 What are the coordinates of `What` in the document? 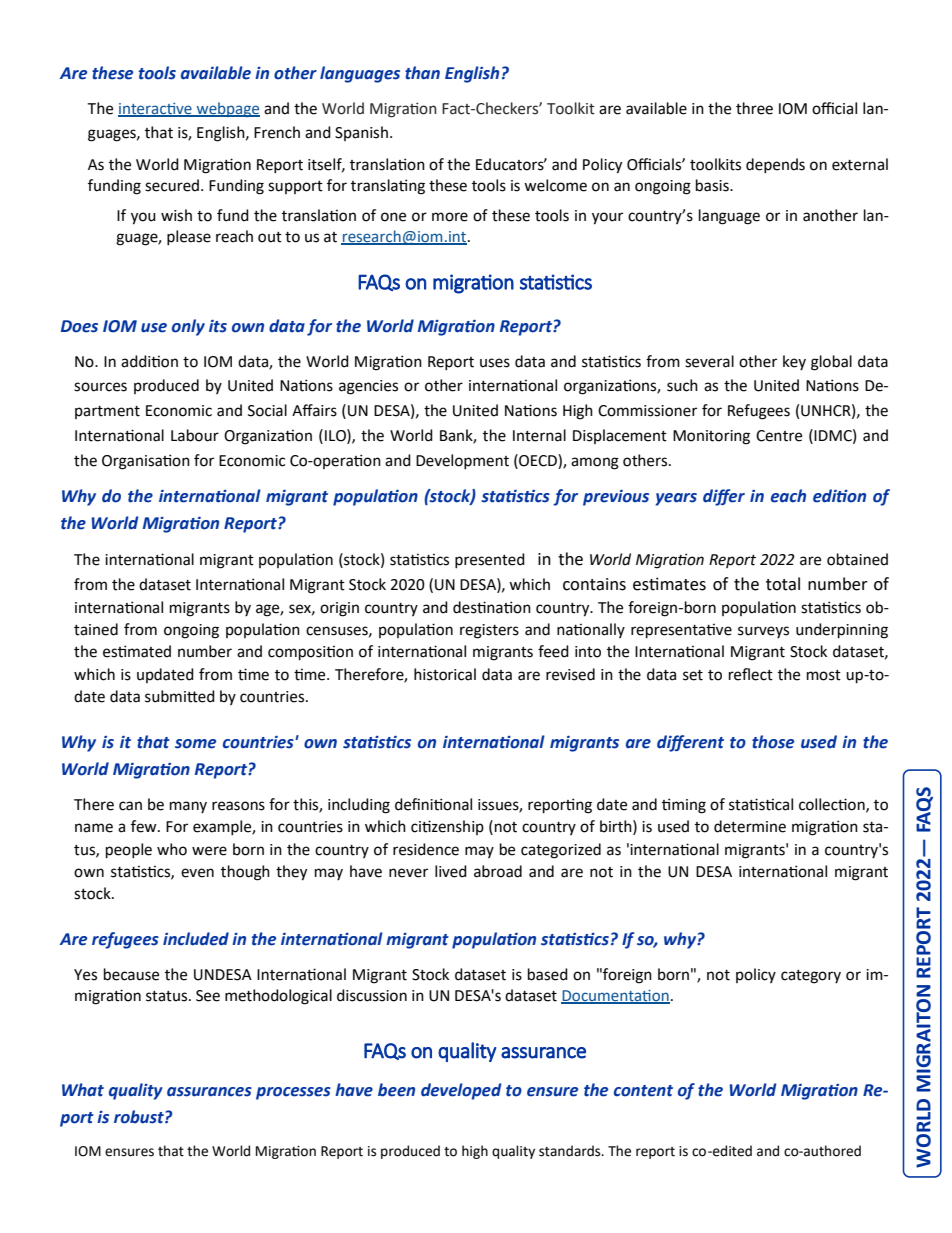 It's located at (83, 1090).
